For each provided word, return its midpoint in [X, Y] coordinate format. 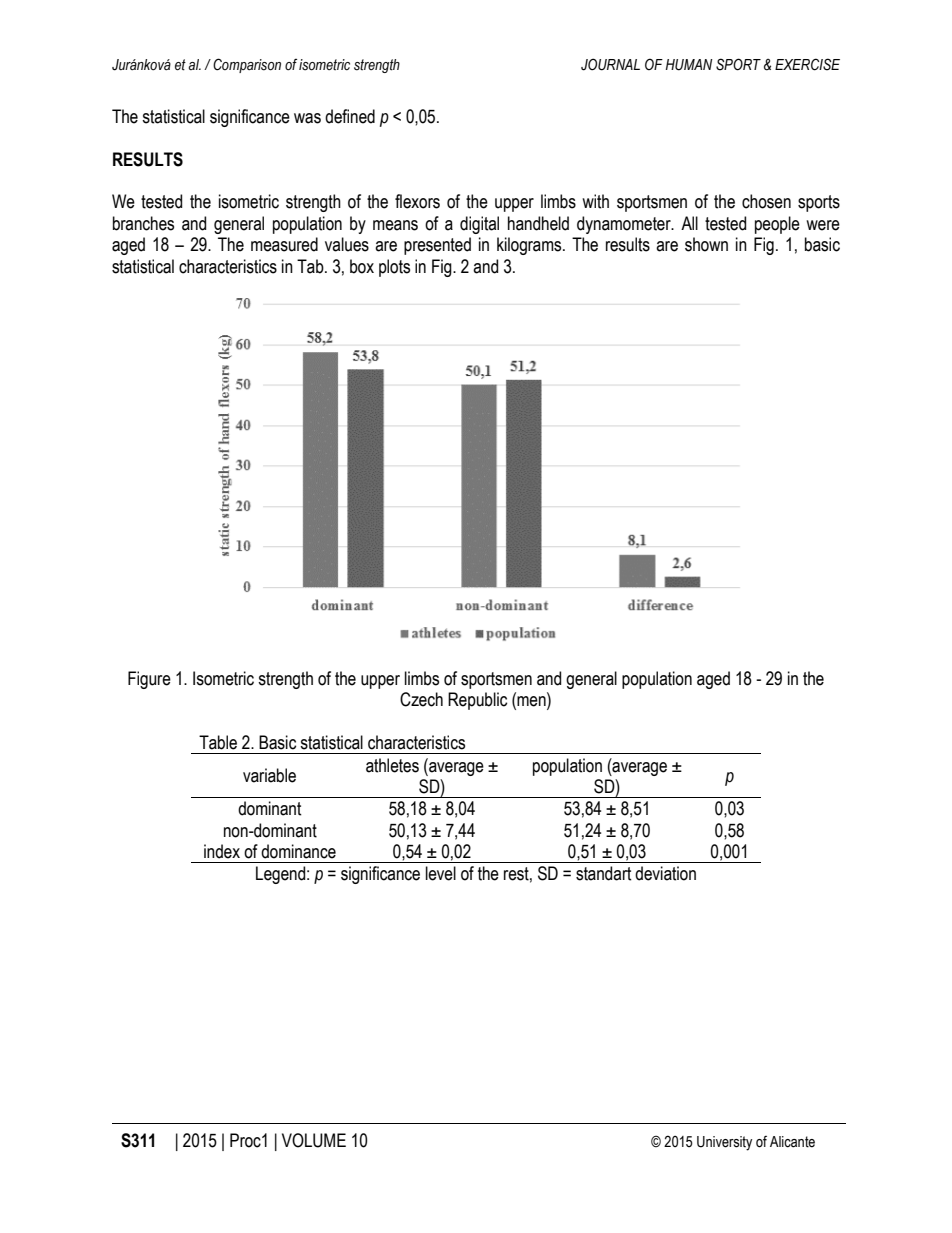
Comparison [247, 65]
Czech [421, 699]
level [441, 873]
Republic [477, 701]
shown [706, 244]
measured [284, 244]
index [222, 851]
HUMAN [689, 65]
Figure [149, 680]
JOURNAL [610, 64]
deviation [665, 873]
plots [394, 268]
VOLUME [314, 1140]
